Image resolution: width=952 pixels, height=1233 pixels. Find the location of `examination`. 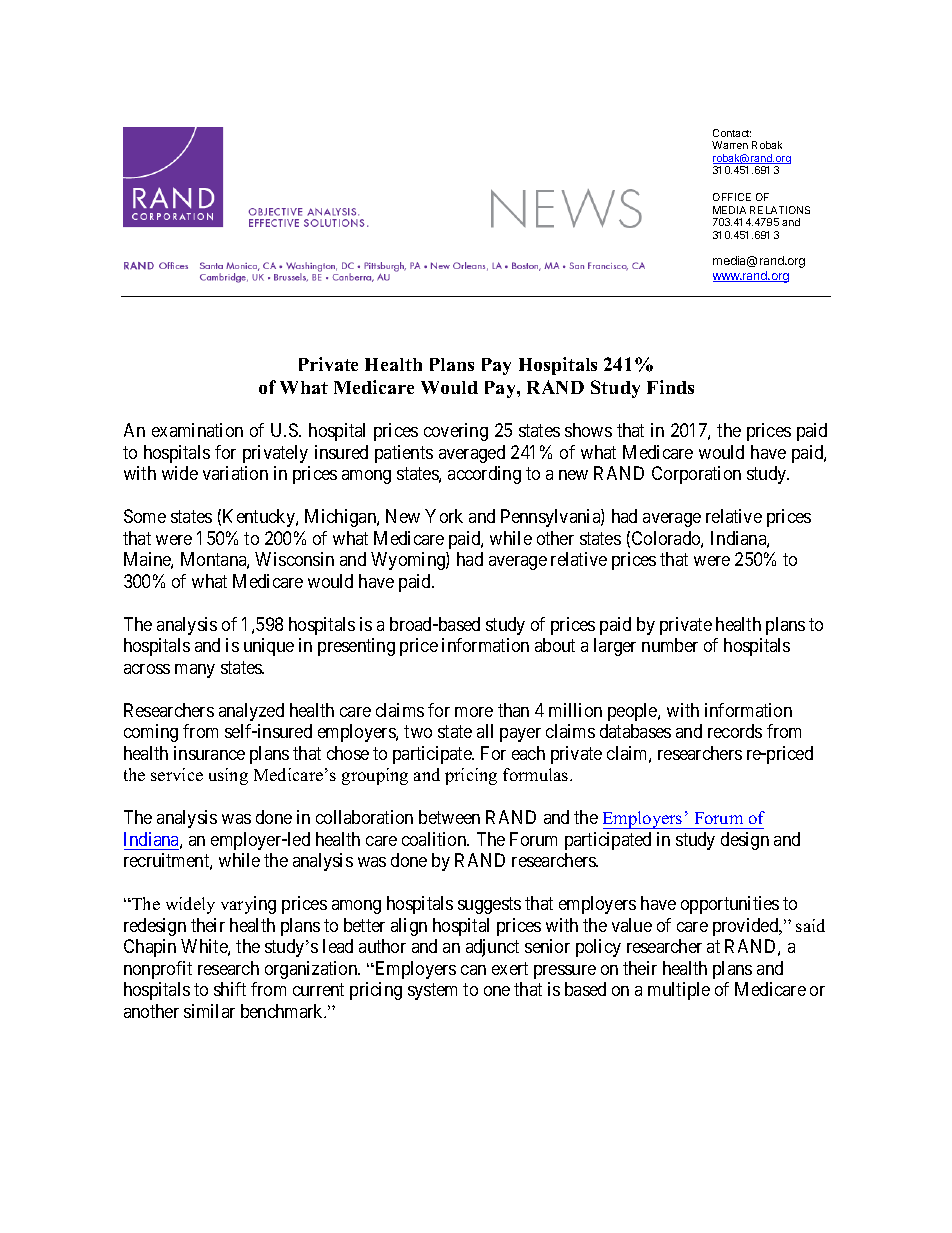

examination is located at coordinates (197, 430).
